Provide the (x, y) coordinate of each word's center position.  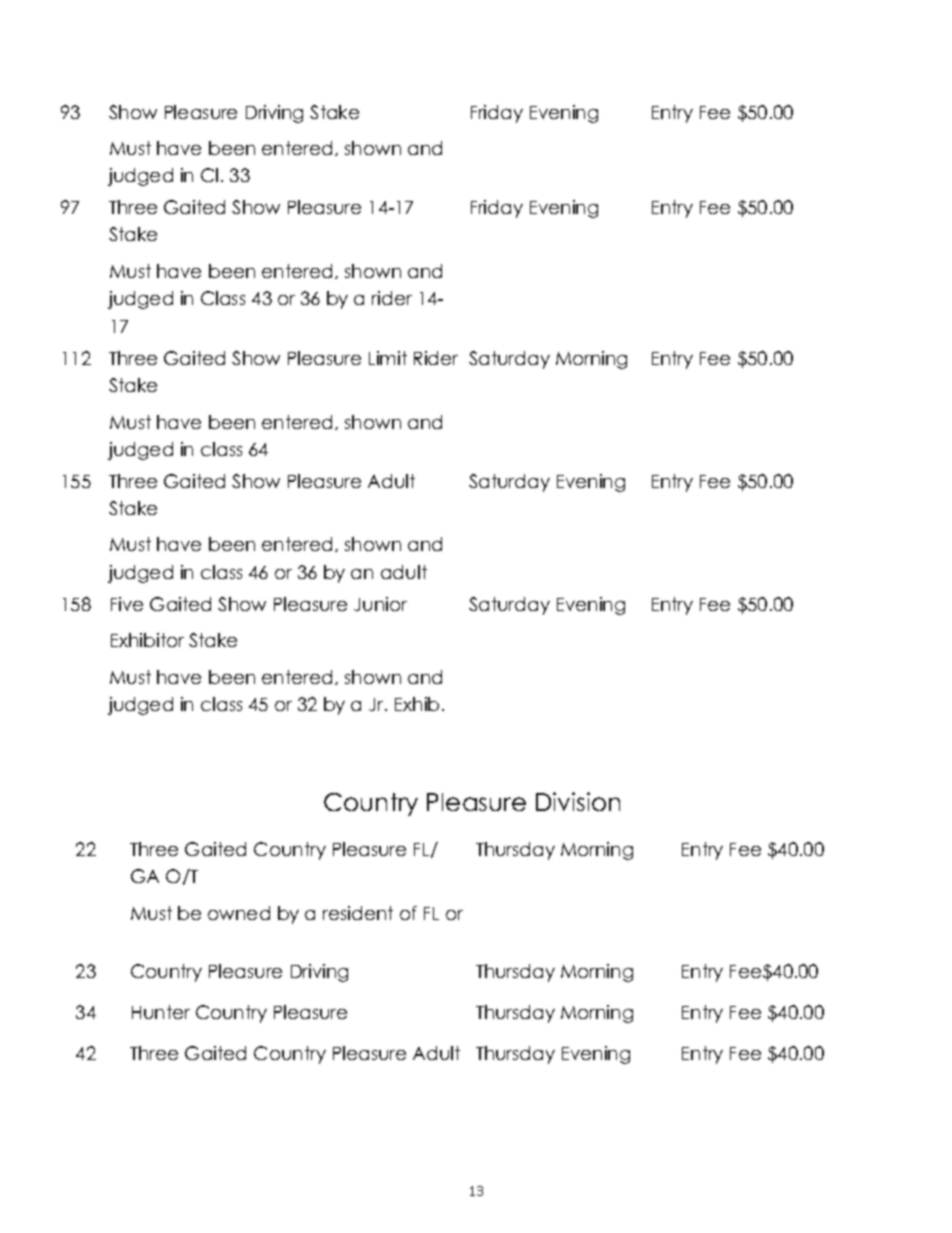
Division (578, 801)
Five (127, 604)
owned (239, 913)
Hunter (161, 1012)
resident (358, 913)
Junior (380, 604)
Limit (388, 358)
